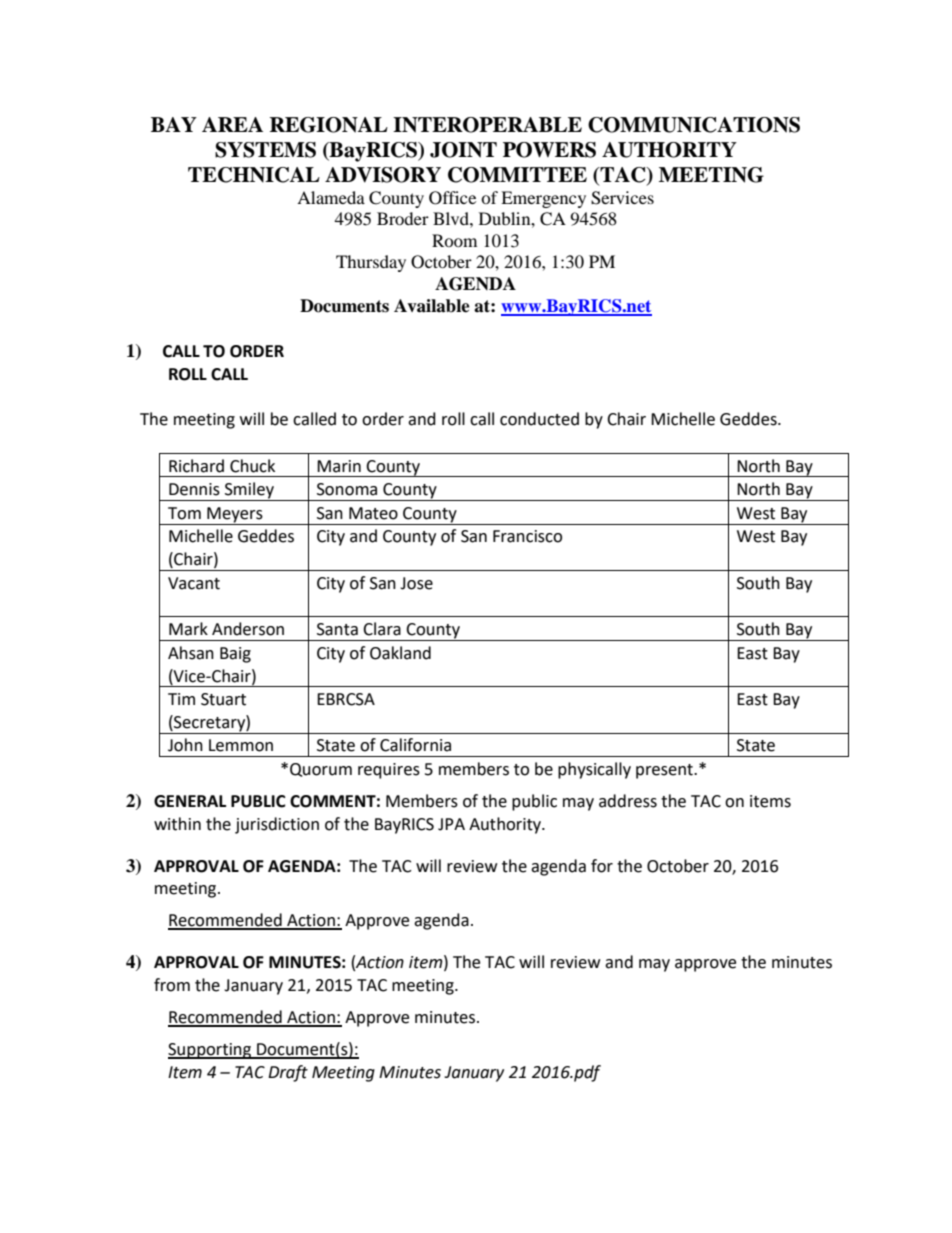 Image resolution: width=952 pixels, height=1233 pixels. I want to click on COMMUNICATIONS, so click(694, 125).
